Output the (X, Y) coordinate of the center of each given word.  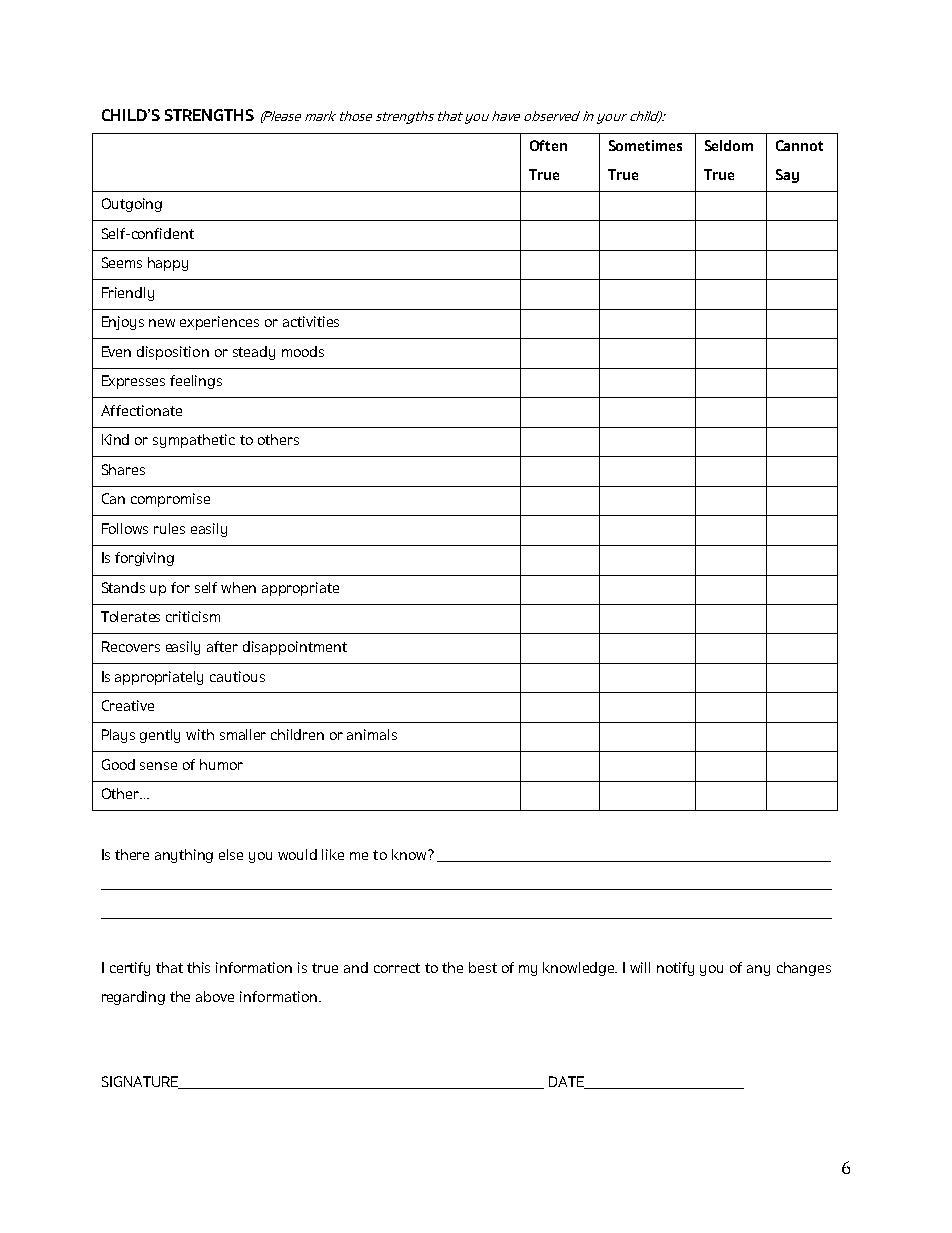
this (198, 967)
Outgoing (132, 205)
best (483, 967)
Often (548, 145)
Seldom (729, 145)
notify (675, 969)
